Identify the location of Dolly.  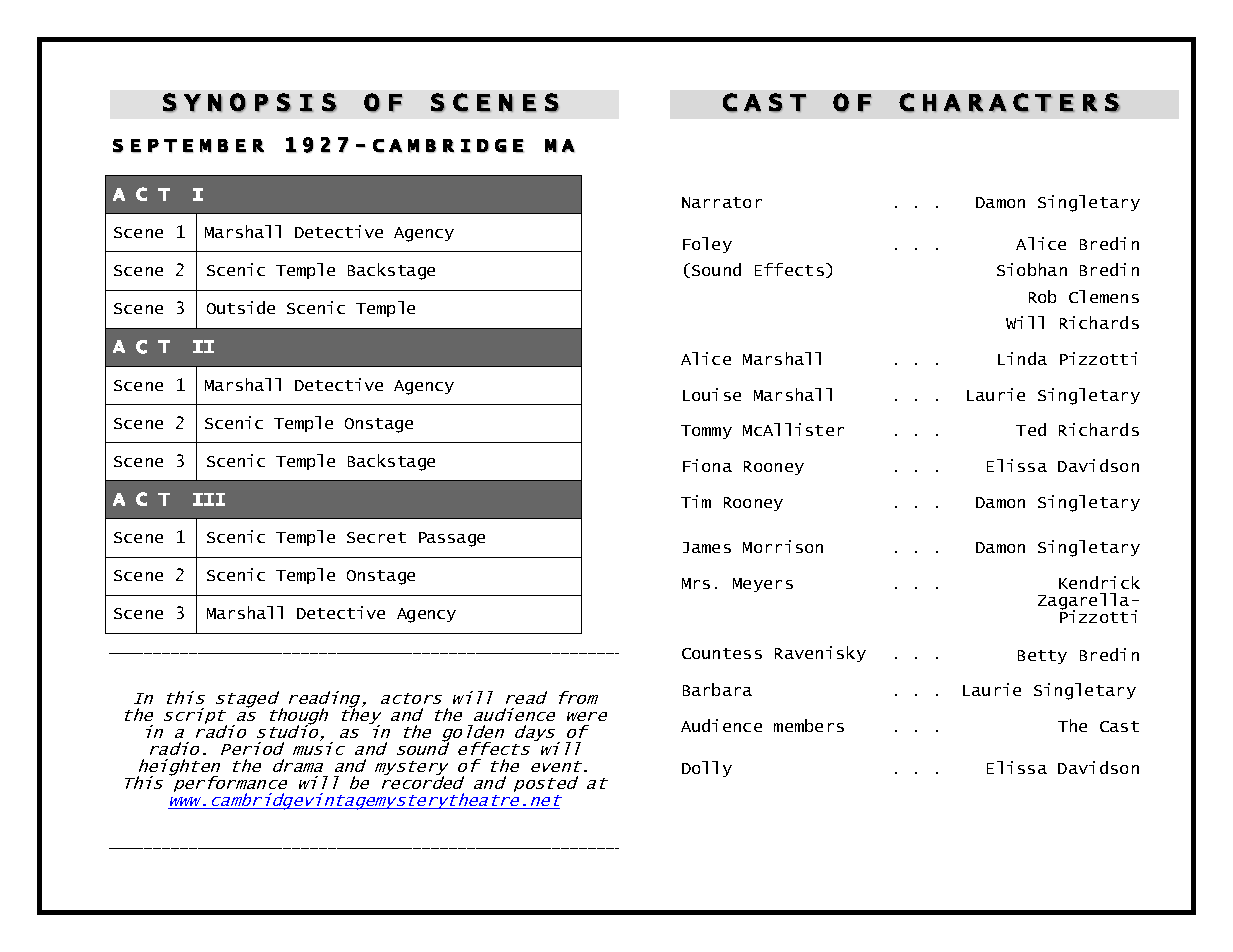
(707, 769).
